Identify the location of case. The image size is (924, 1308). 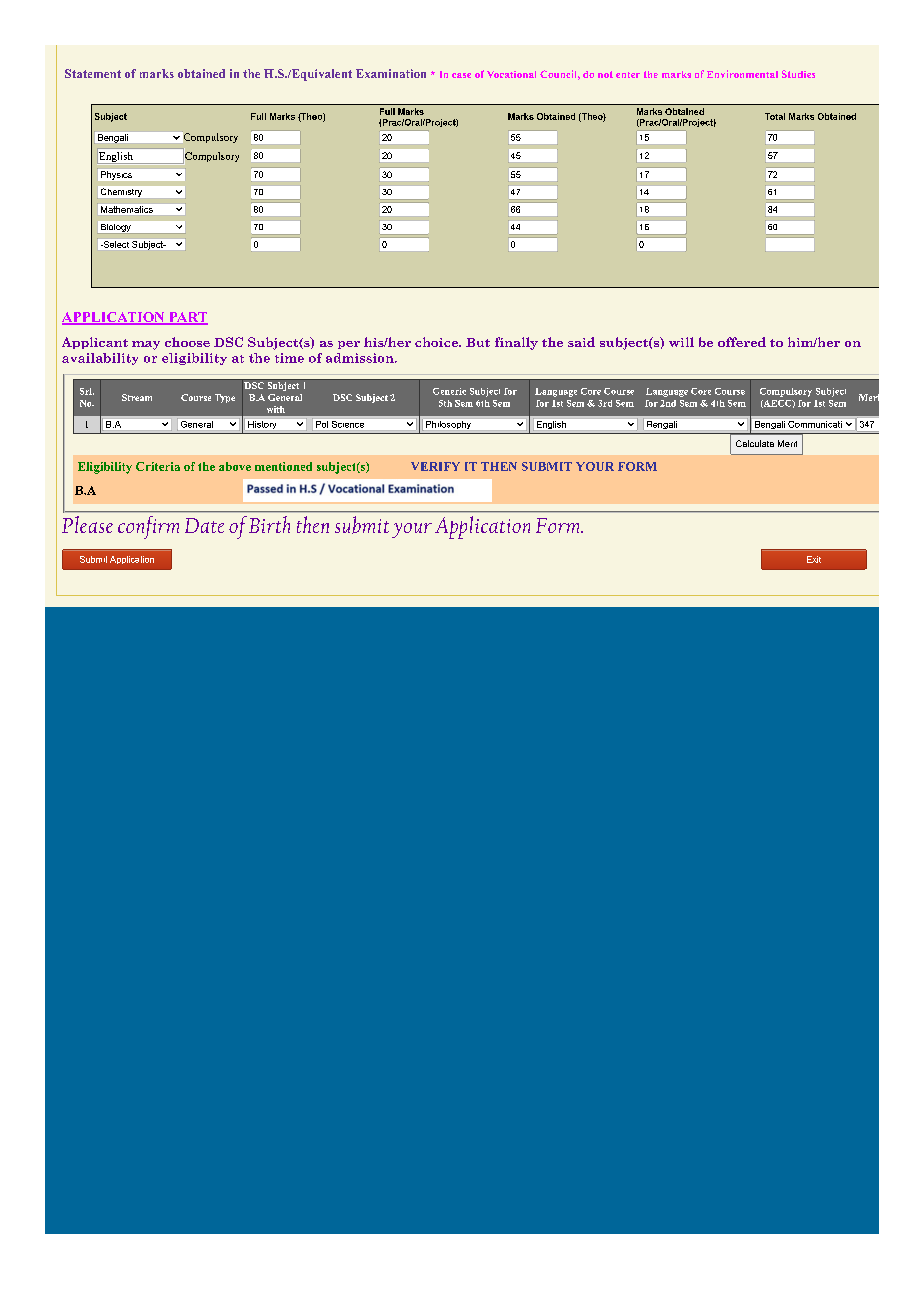
(461, 75).
